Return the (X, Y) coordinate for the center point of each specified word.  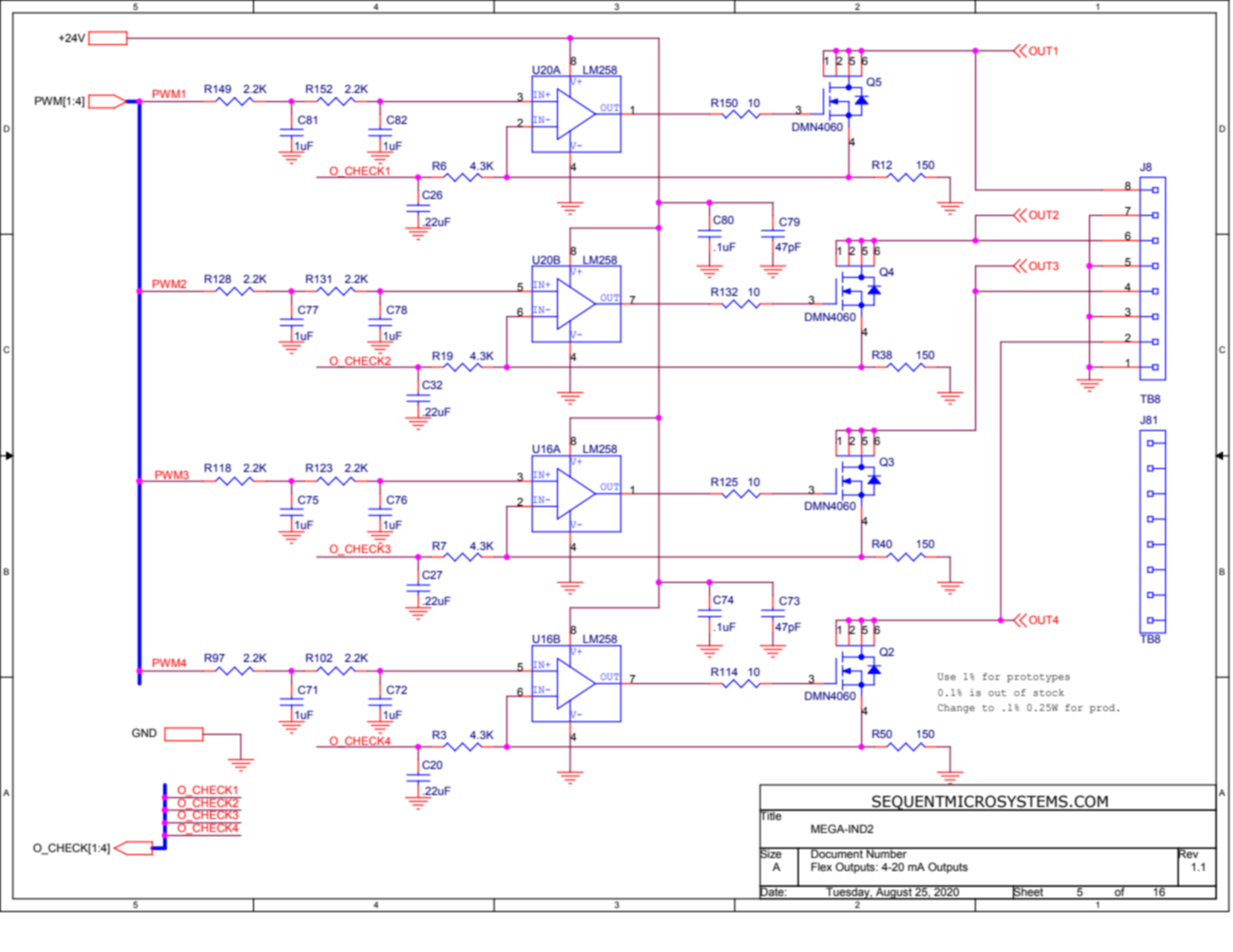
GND (144, 732)
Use (947, 676)
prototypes (1038, 678)
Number (886, 853)
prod (1104, 708)
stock (1048, 692)
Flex (821, 866)
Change (956, 708)
